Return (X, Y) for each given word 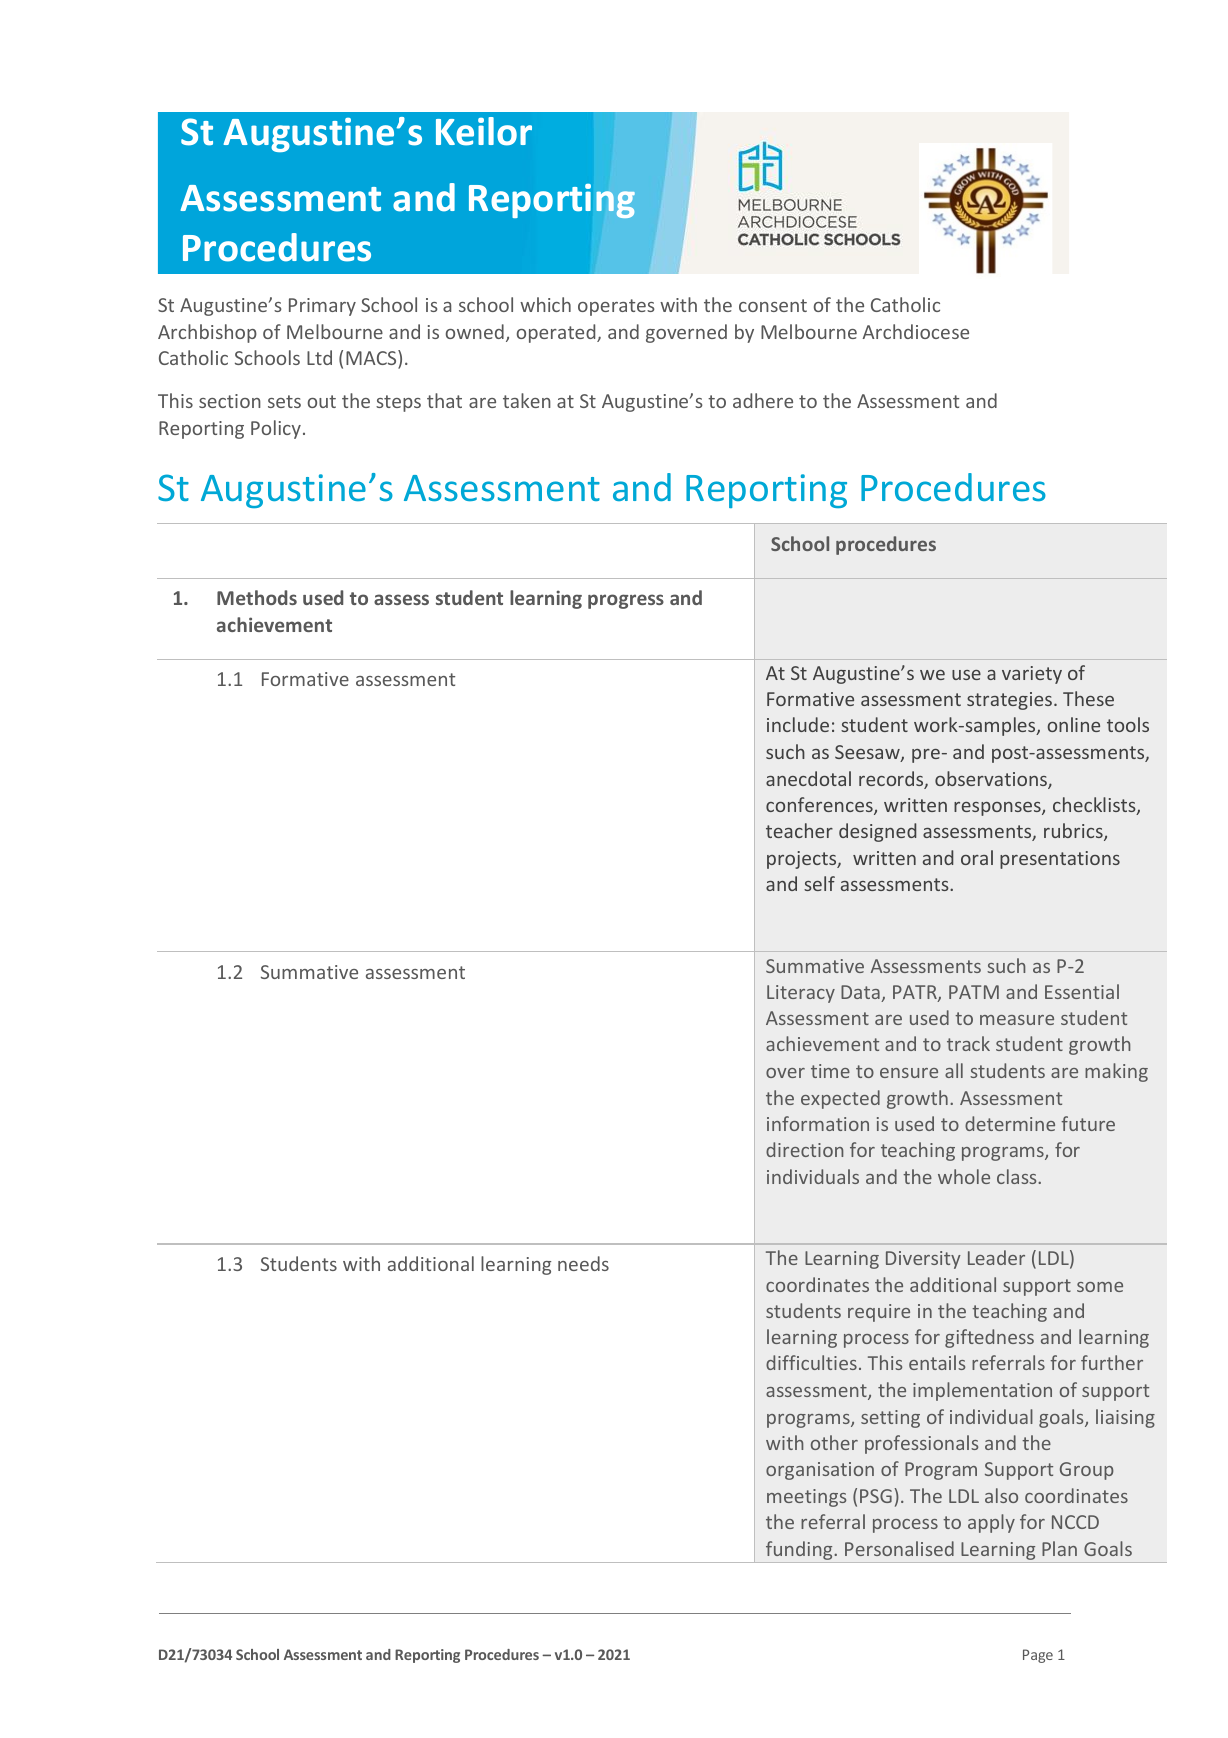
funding (799, 1552)
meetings (806, 1498)
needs (583, 1263)
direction (804, 1149)
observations (992, 780)
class (1018, 1176)
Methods (257, 597)
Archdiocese (916, 331)
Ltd (319, 357)
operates (616, 307)
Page (1038, 1656)
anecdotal (808, 778)
